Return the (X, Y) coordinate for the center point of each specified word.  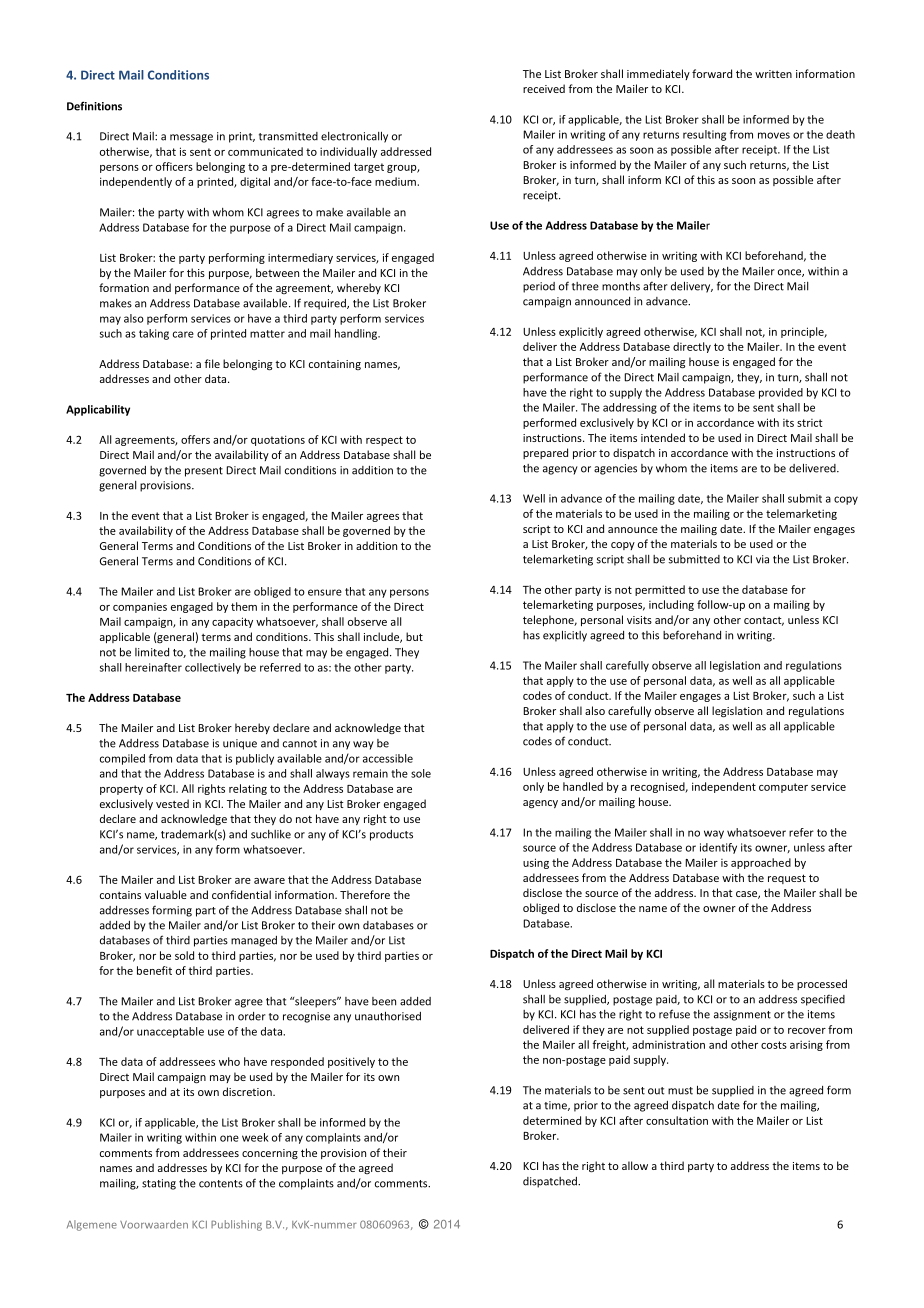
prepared (545, 453)
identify (718, 848)
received (544, 88)
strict (809, 423)
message (191, 138)
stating (159, 1184)
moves (774, 135)
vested (172, 803)
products (391, 835)
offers (195, 439)
